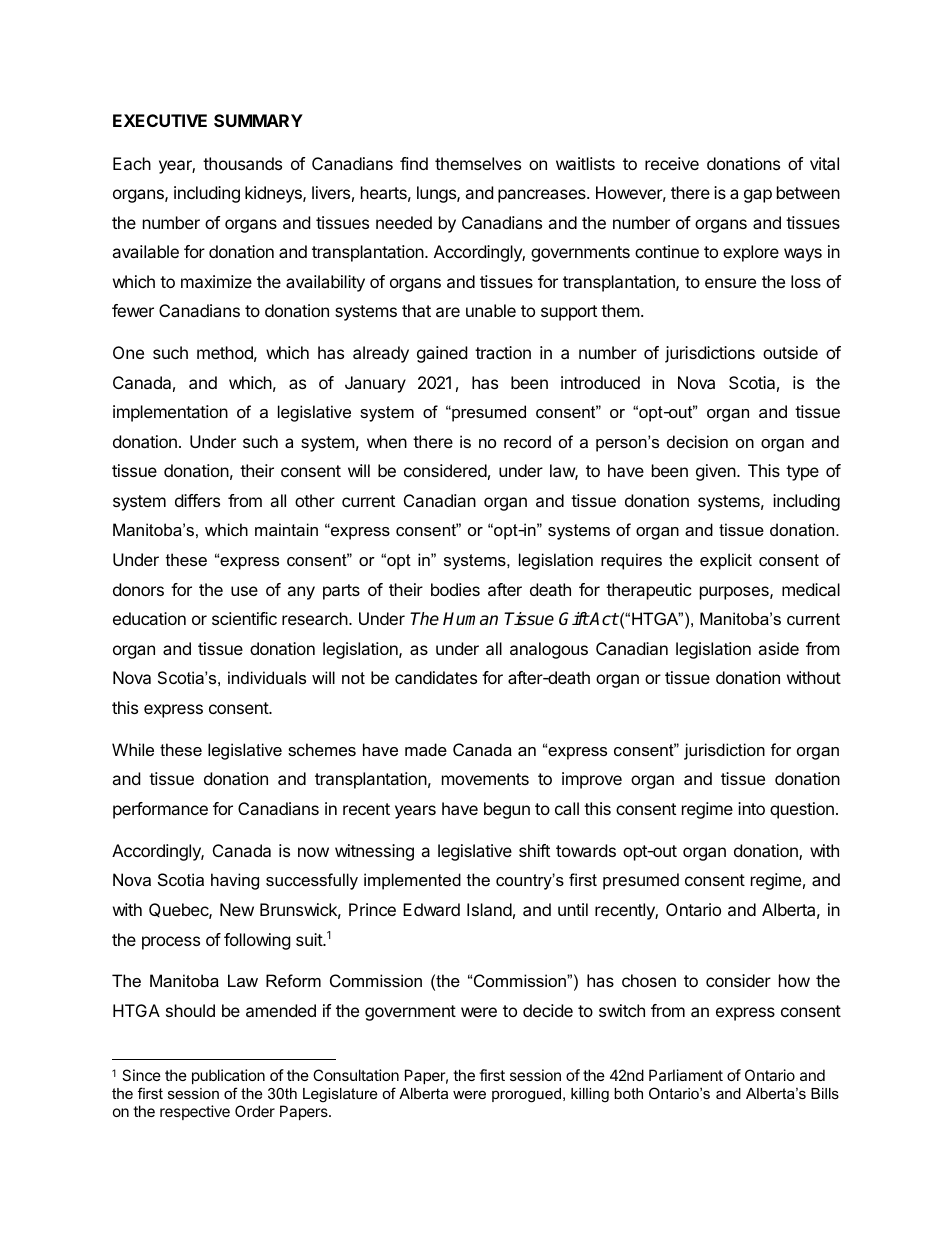 Image resolution: width=952 pixels, height=1233 pixels. I want to click on thousands, so click(242, 163).
